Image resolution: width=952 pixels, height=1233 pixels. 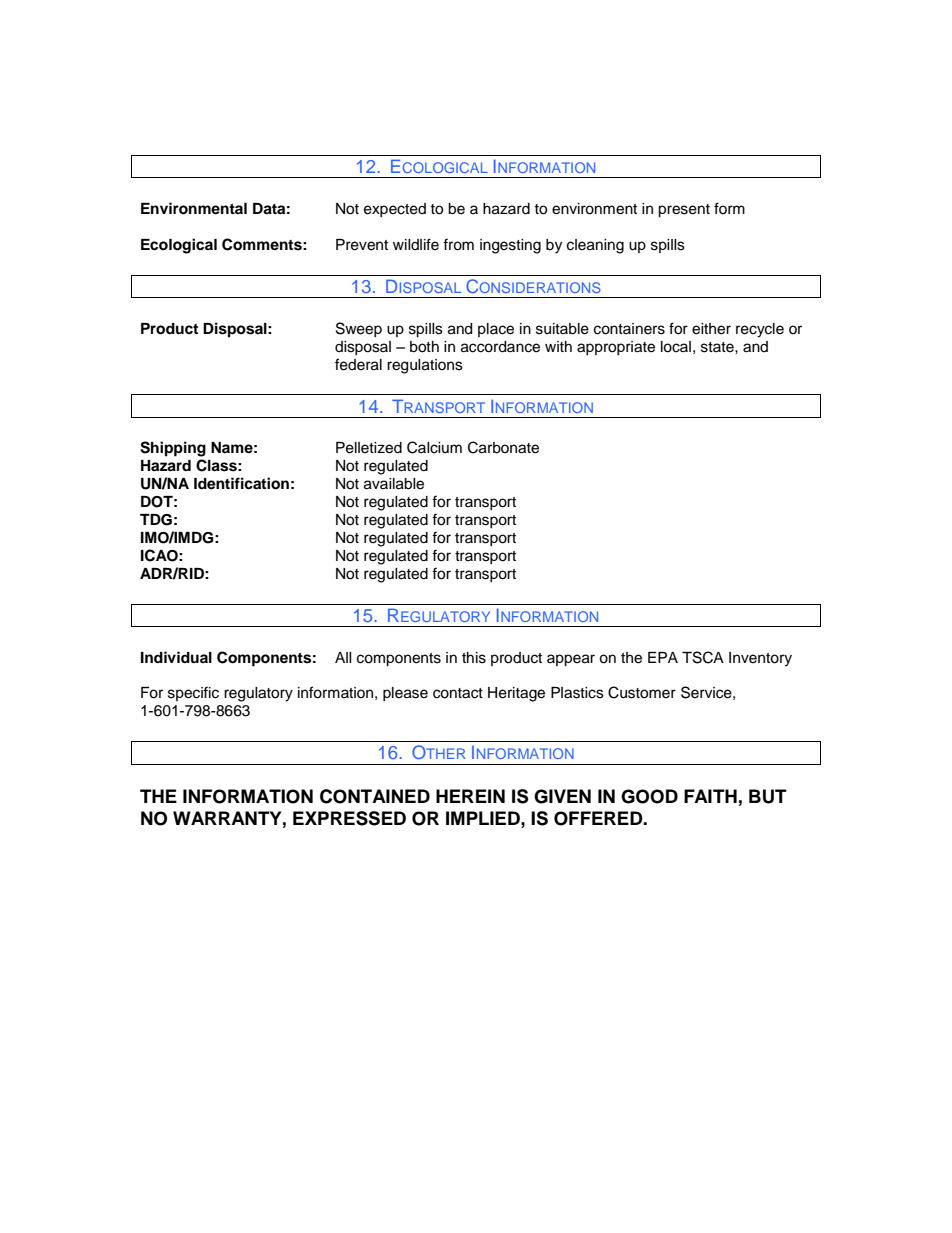 I want to click on from, so click(x=458, y=244).
